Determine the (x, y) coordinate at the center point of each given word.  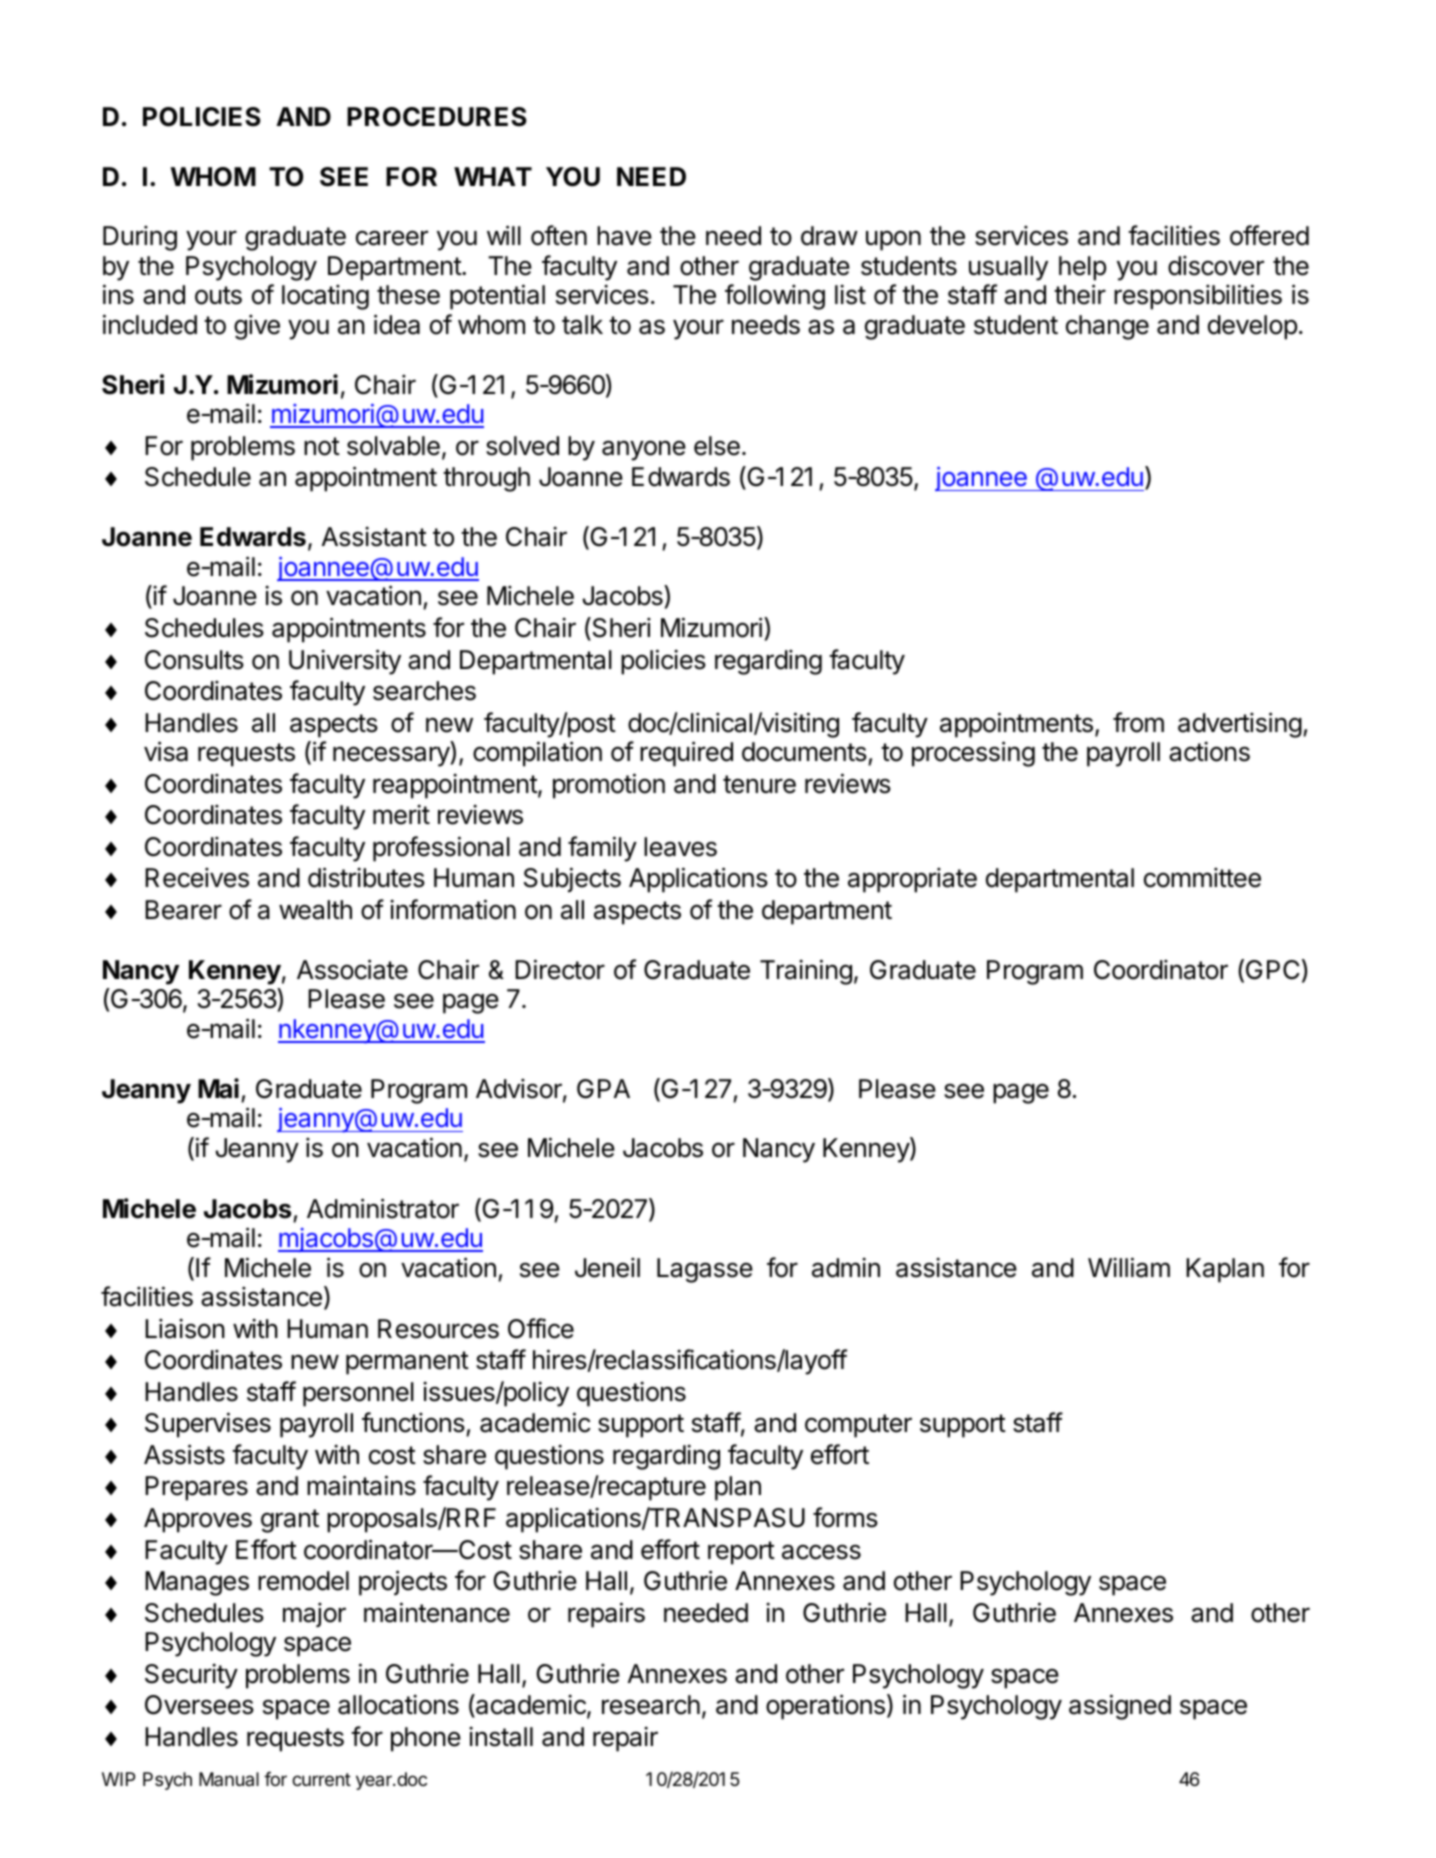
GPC (1273, 970)
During (140, 238)
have (624, 236)
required (686, 754)
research (651, 1705)
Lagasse (705, 1270)
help (1082, 268)
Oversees (199, 1705)
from (1138, 722)
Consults (194, 660)
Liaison (185, 1328)
